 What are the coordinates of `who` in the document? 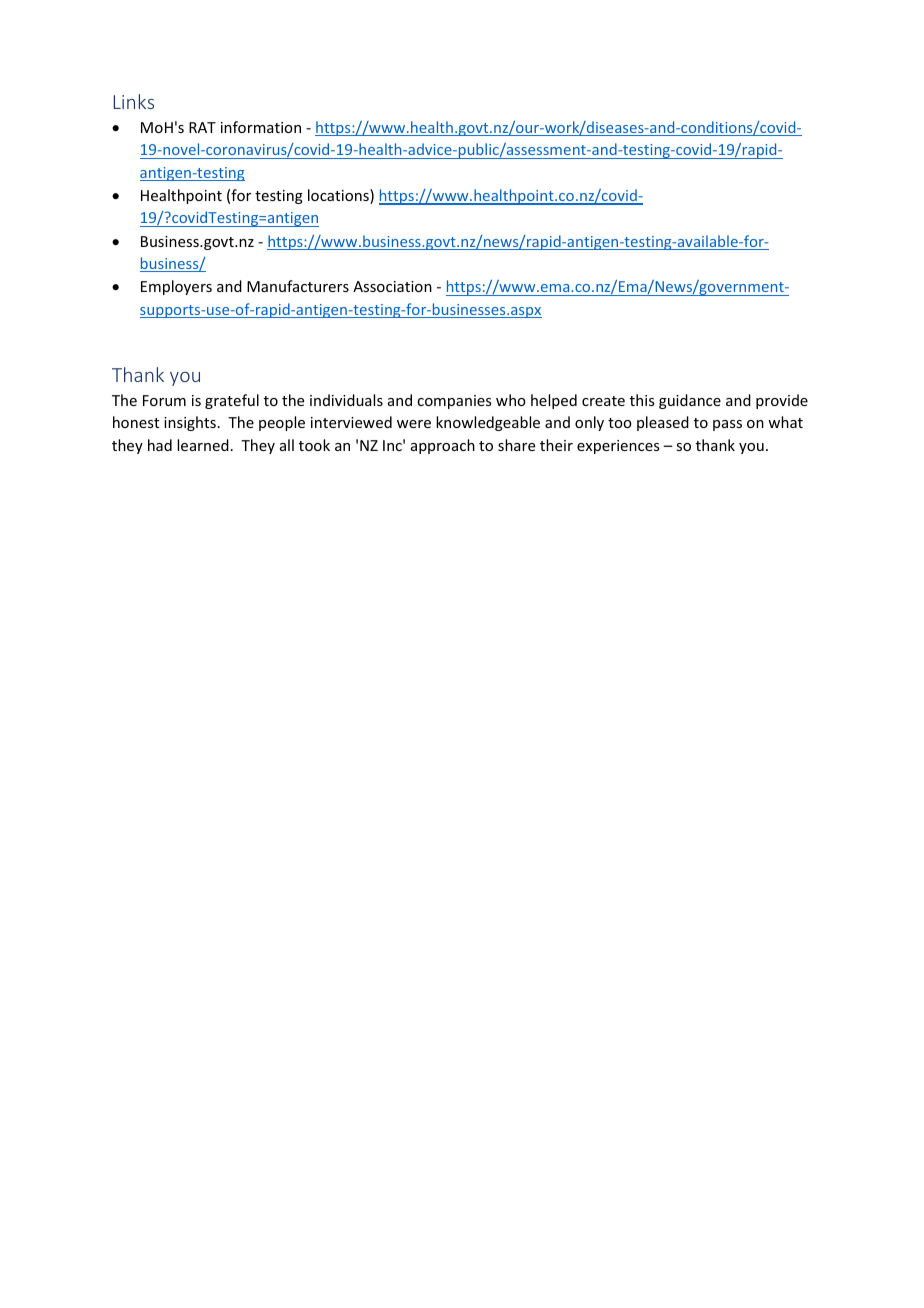 It's located at (511, 400).
